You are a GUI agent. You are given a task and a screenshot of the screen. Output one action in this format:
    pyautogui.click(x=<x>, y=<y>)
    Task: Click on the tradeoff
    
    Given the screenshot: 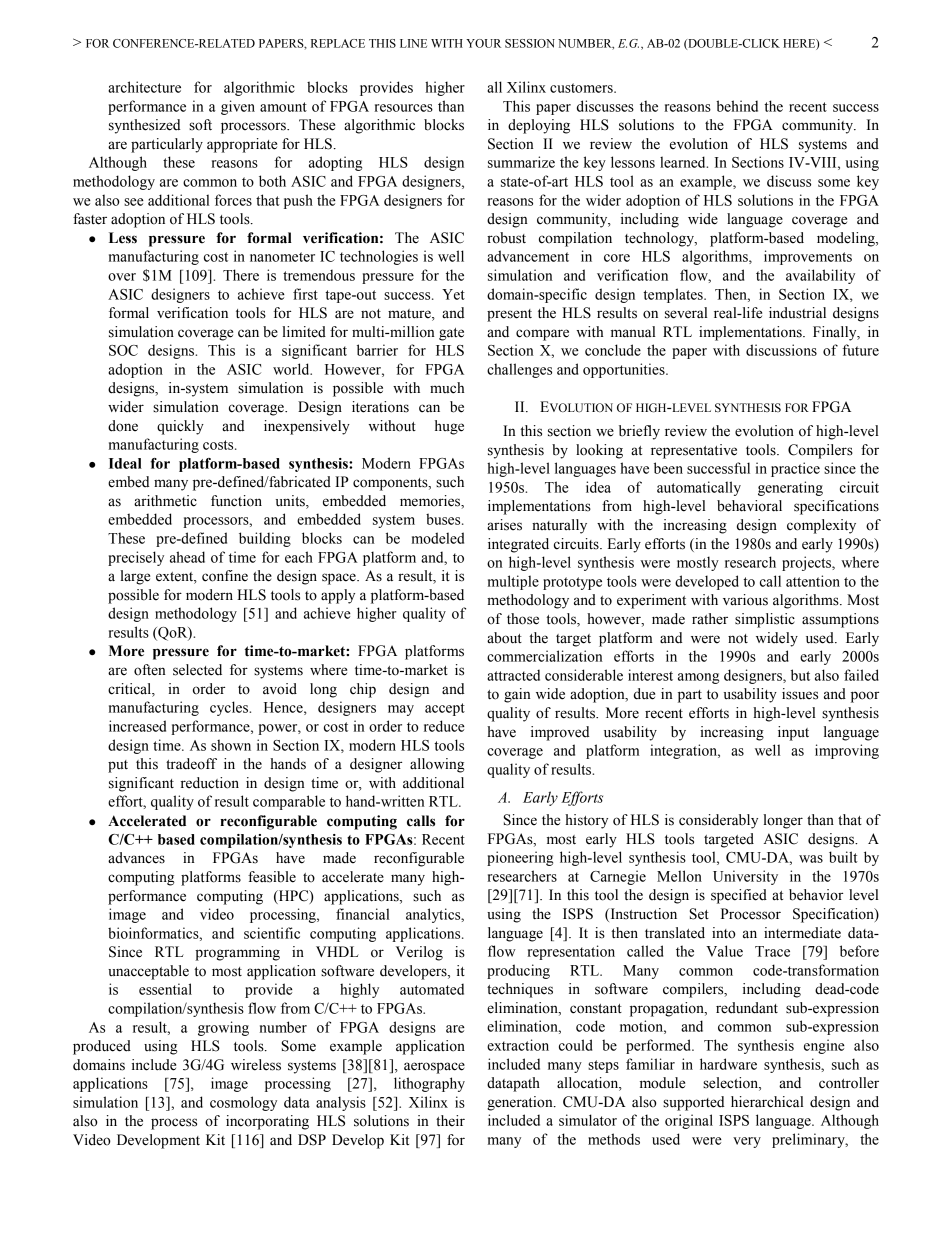 What is the action you would take?
    pyautogui.click(x=191, y=764)
